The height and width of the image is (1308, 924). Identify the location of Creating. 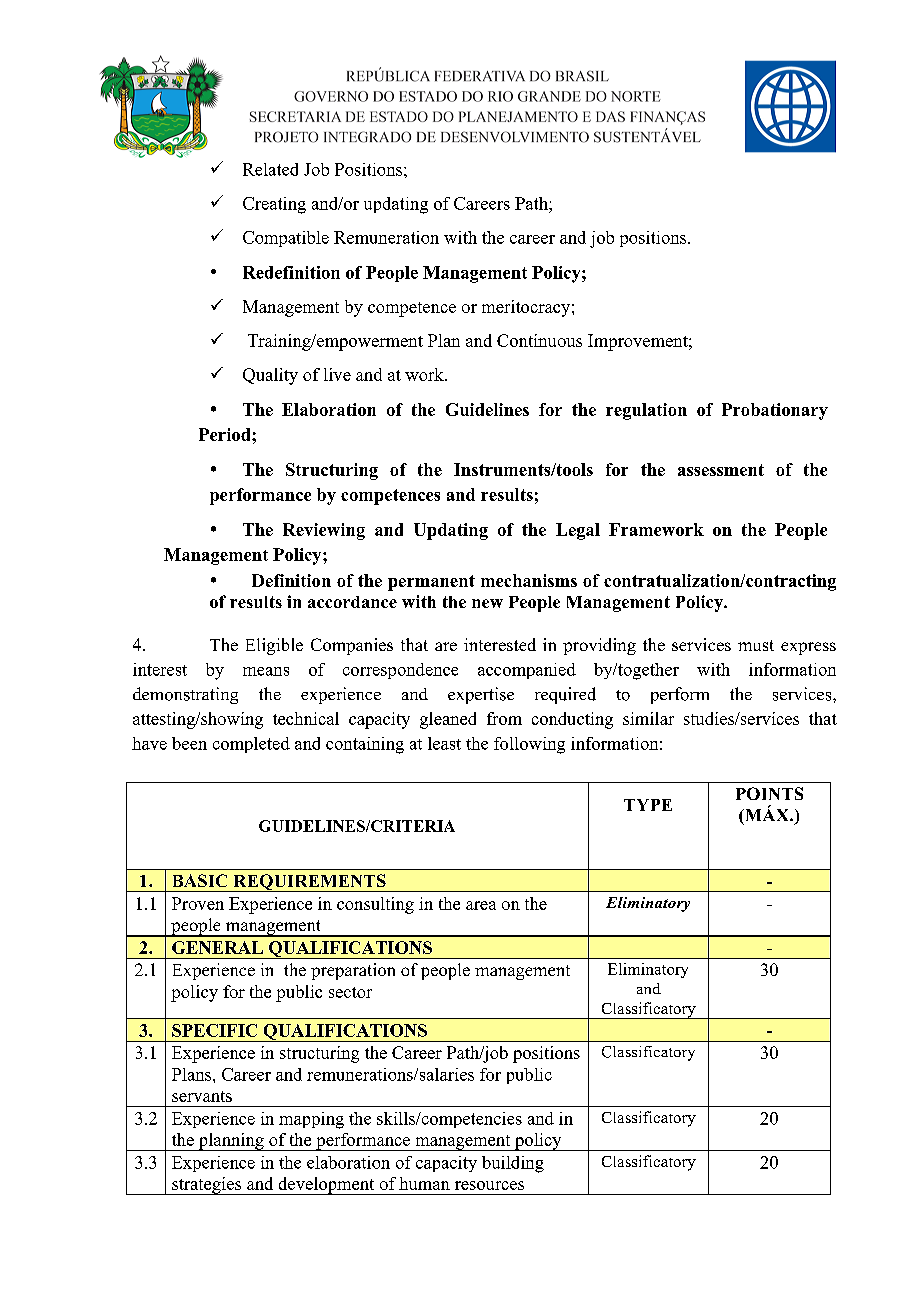
(274, 205).
